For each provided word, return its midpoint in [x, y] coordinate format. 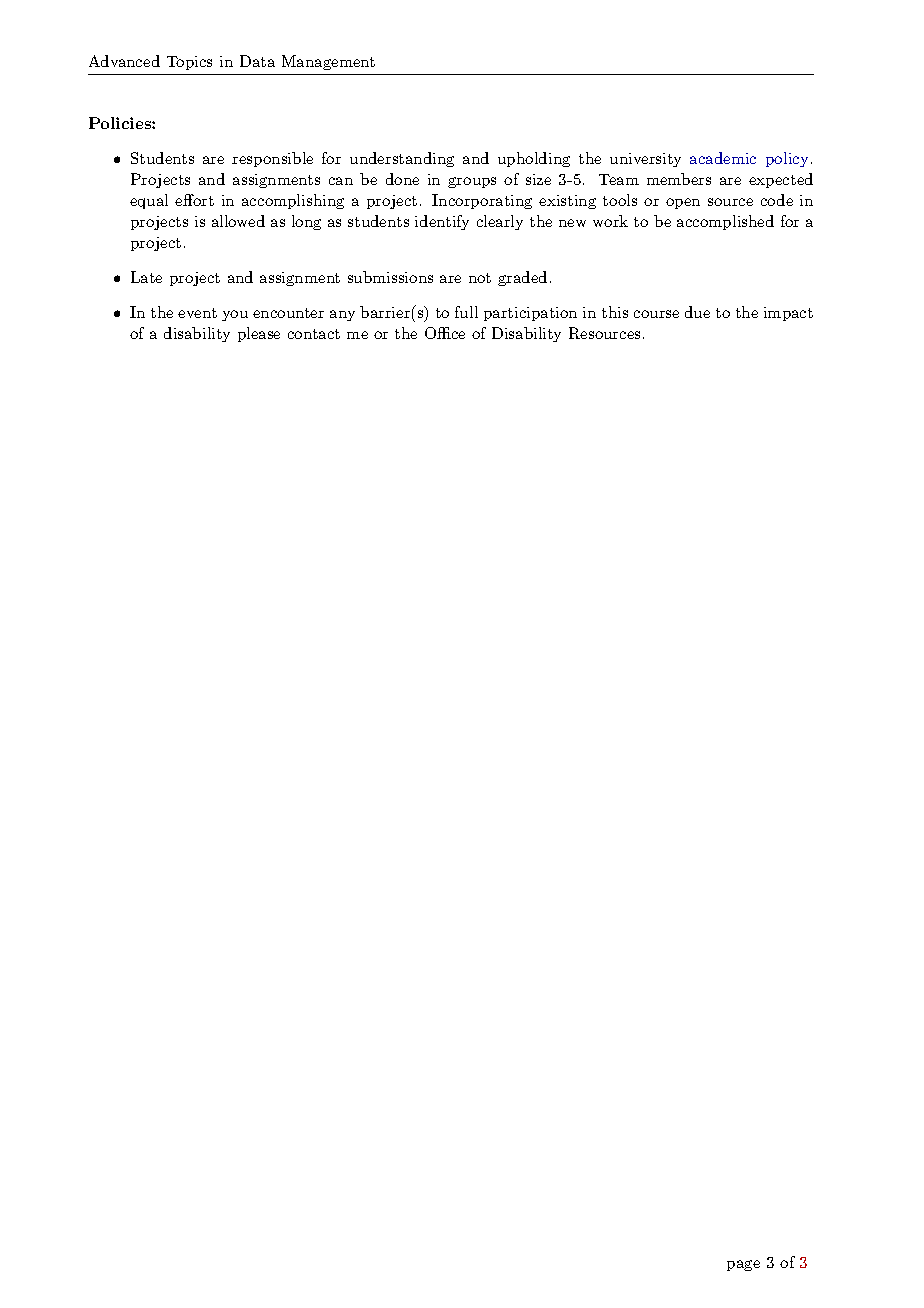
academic [723, 158]
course [656, 314]
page [743, 1265]
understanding [402, 159]
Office [445, 333]
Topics [189, 63]
